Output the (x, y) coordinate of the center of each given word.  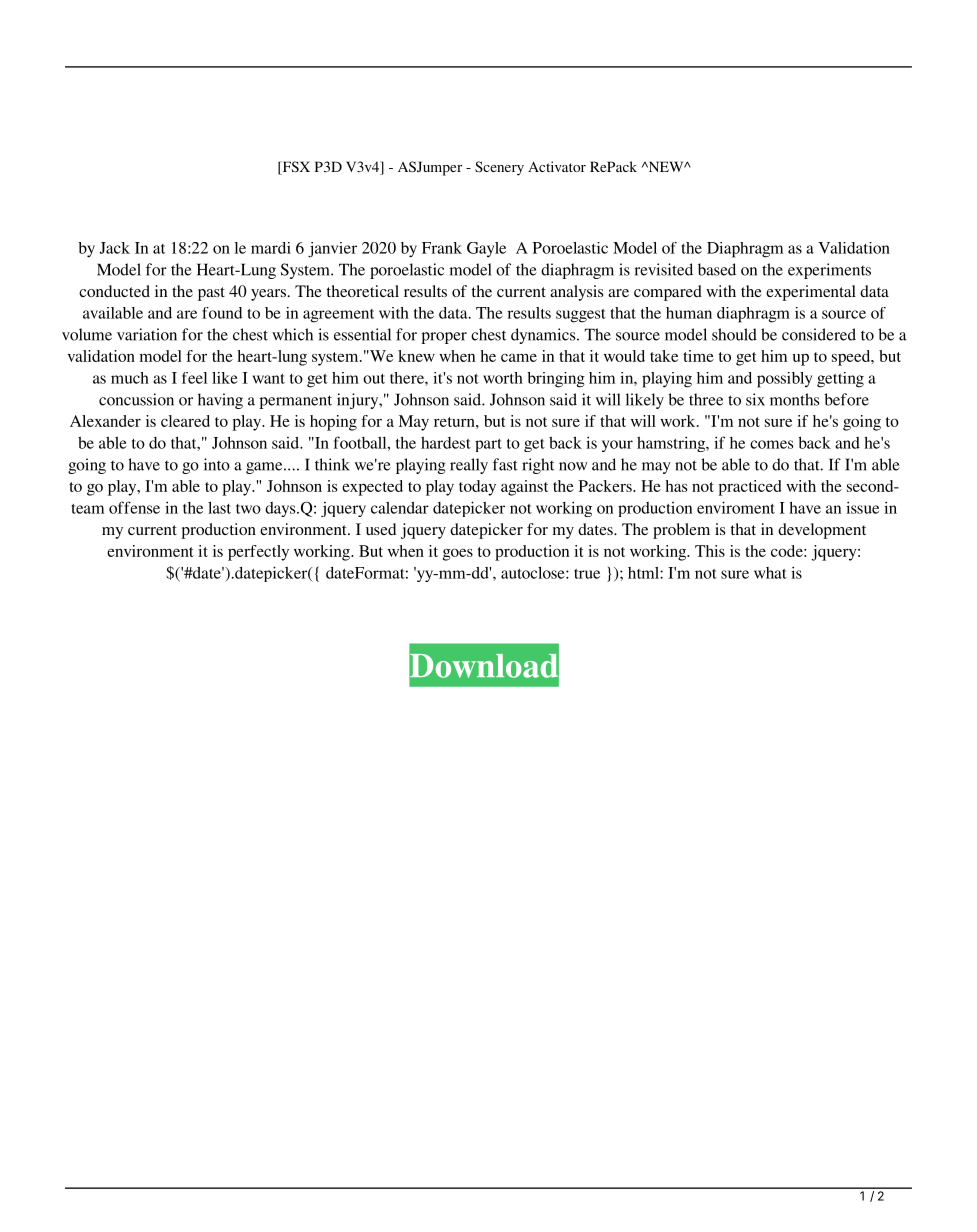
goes (458, 555)
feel (194, 378)
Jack (114, 248)
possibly (784, 380)
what (770, 573)
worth (503, 378)
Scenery (499, 168)
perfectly (258, 553)
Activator (557, 166)
